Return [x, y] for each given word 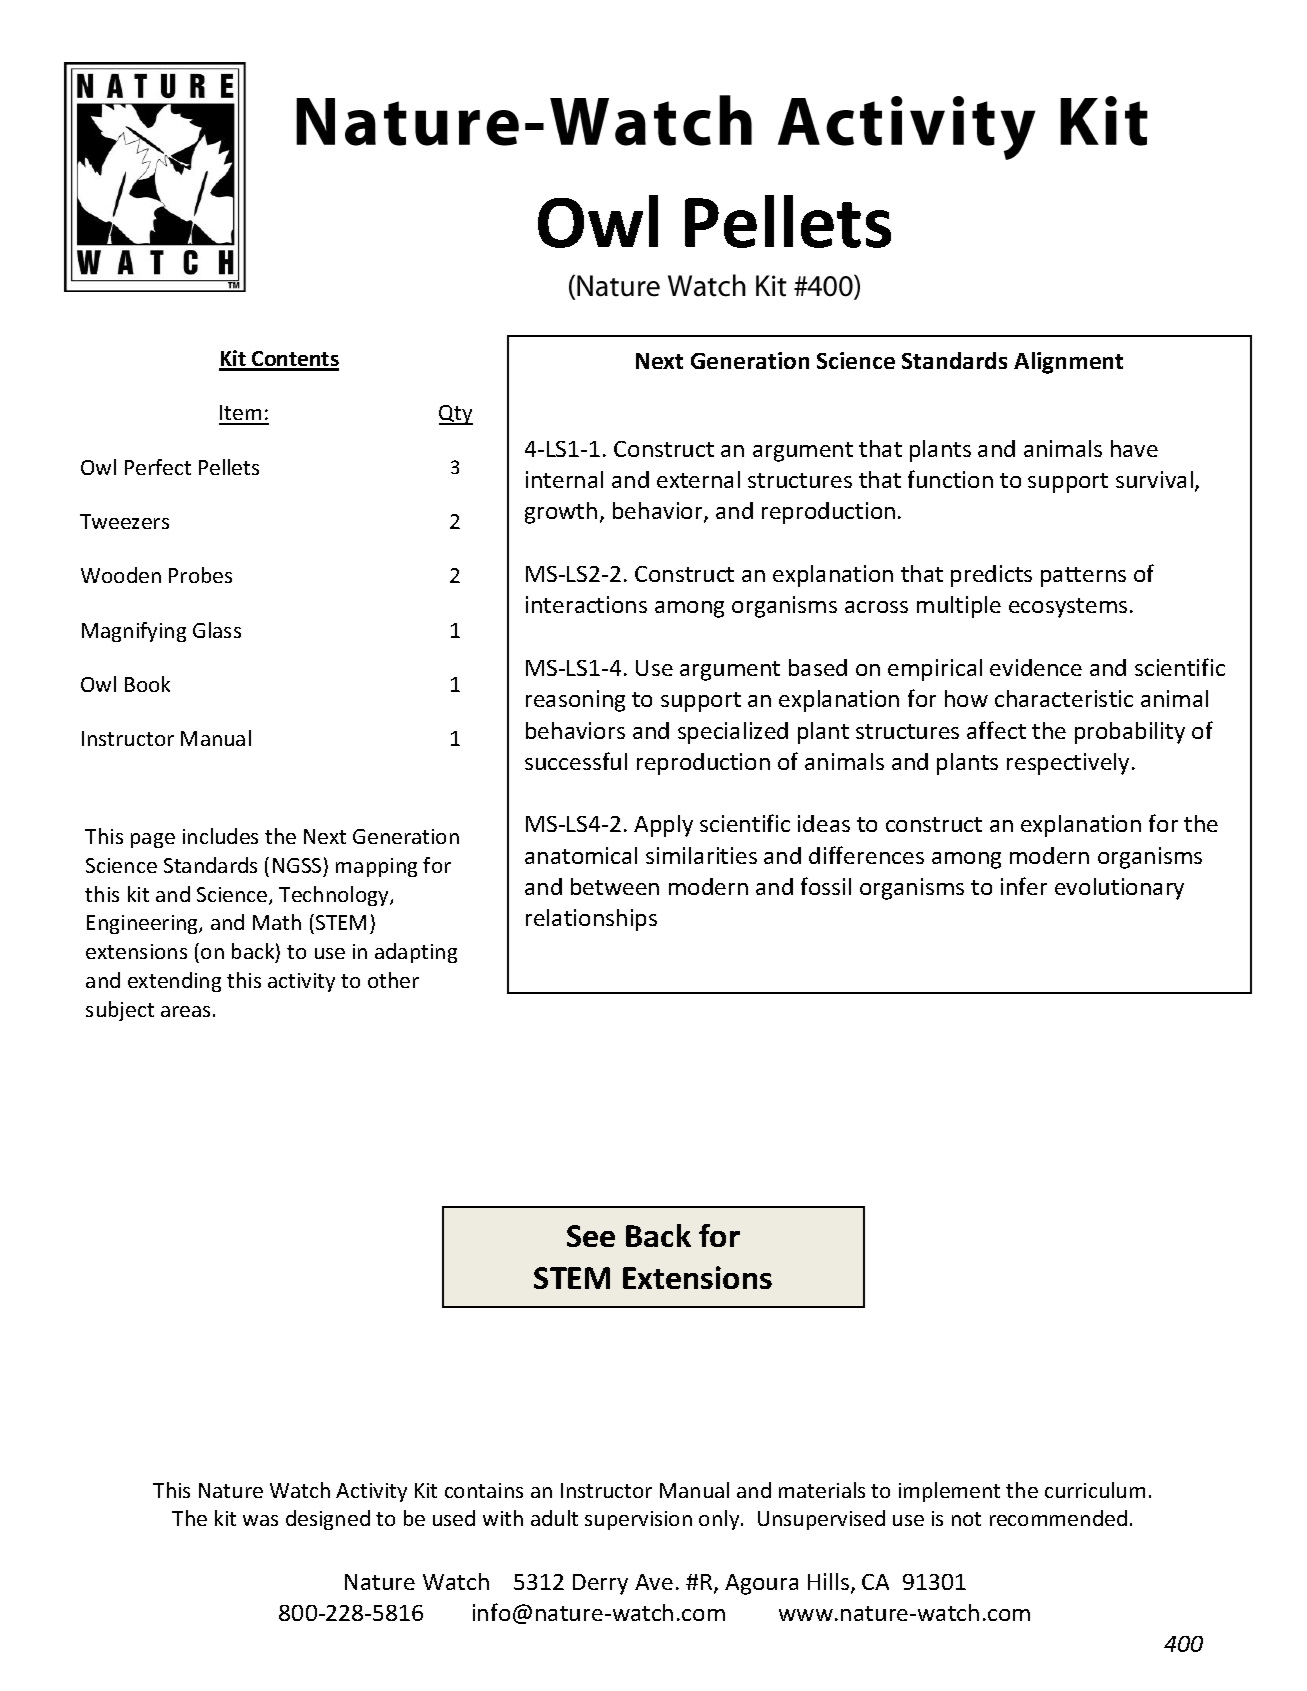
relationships [591, 920]
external [698, 479]
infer [1024, 886]
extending [174, 982]
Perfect [158, 467]
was [260, 1520]
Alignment [1068, 363]
